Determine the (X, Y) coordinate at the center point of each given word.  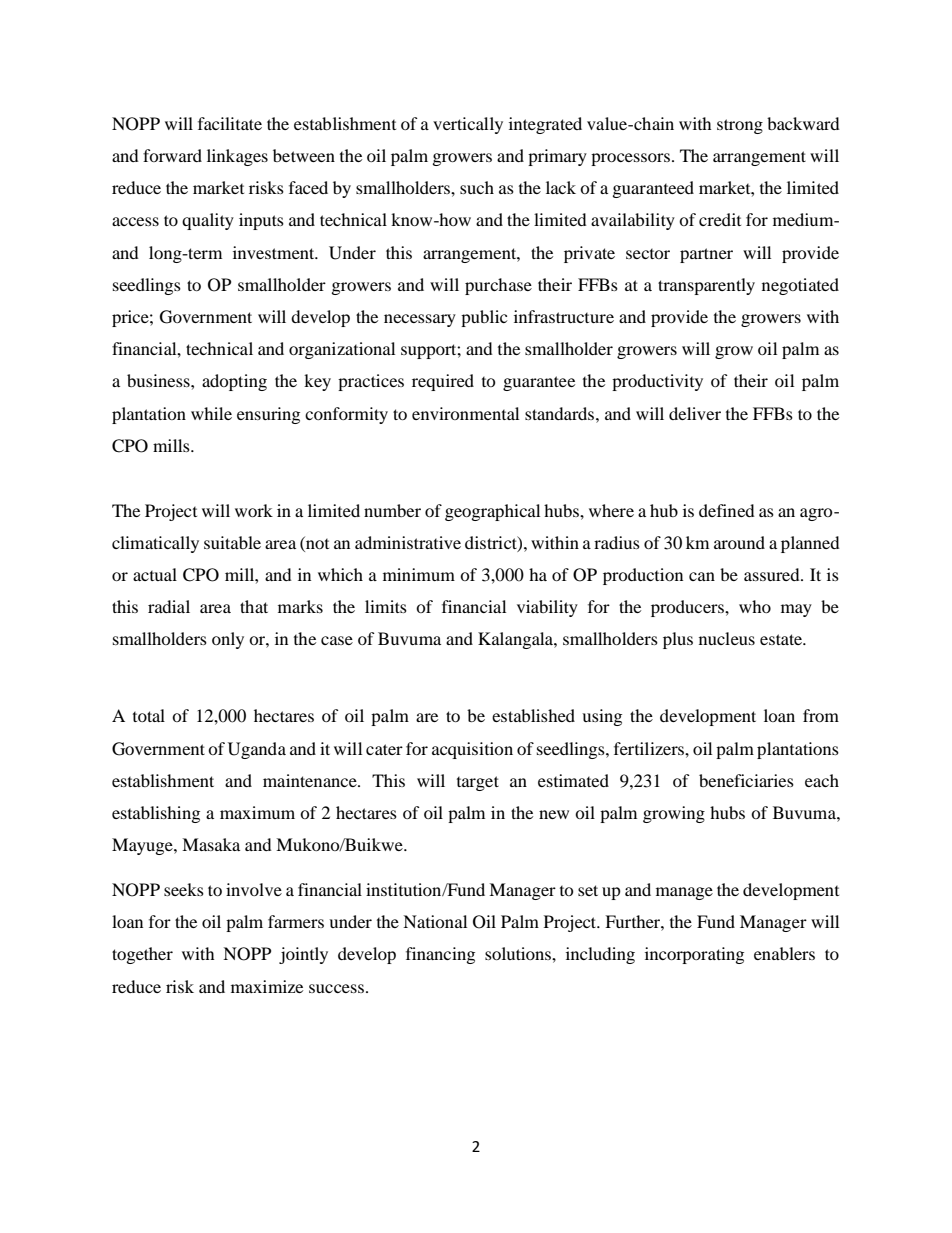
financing (440, 955)
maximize (267, 986)
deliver (695, 413)
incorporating (694, 955)
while (211, 413)
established (533, 715)
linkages (237, 157)
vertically (468, 125)
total (149, 715)
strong (740, 126)
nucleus (727, 638)
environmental (465, 413)
